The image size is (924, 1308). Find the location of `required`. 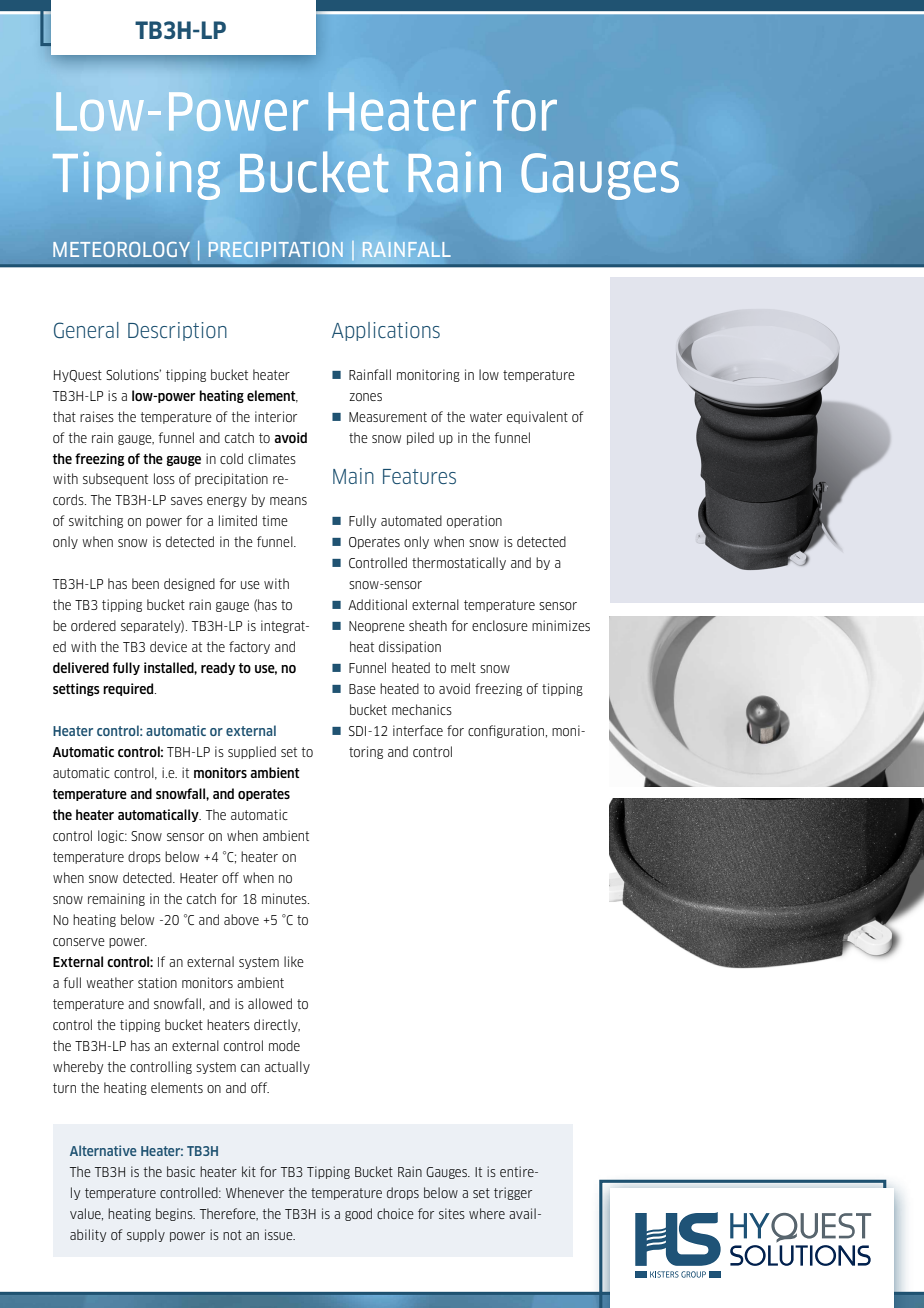

required is located at coordinates (129, 689).
